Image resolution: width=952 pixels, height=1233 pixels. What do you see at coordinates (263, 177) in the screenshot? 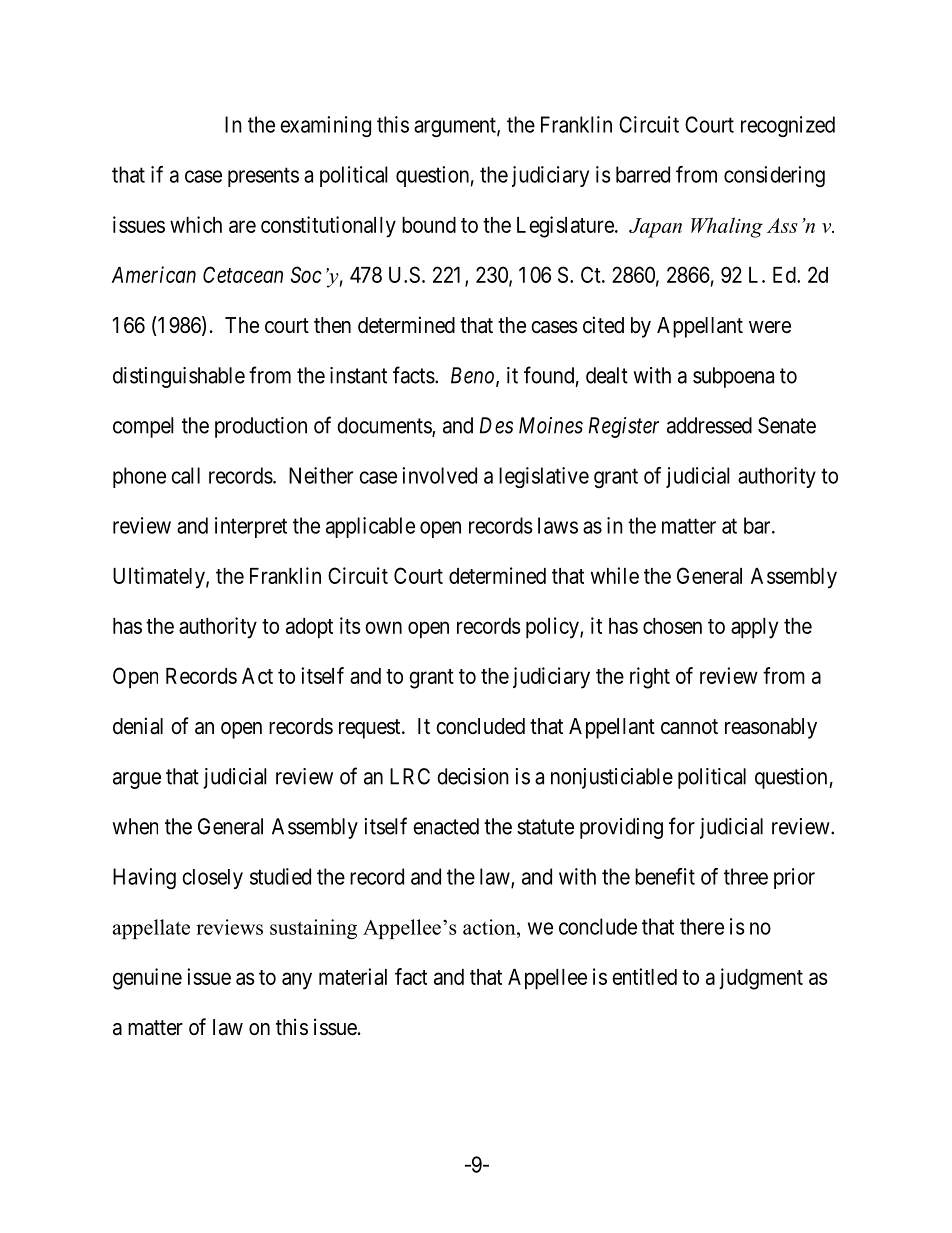
I see `presents` at bounding box center [263, 177].
